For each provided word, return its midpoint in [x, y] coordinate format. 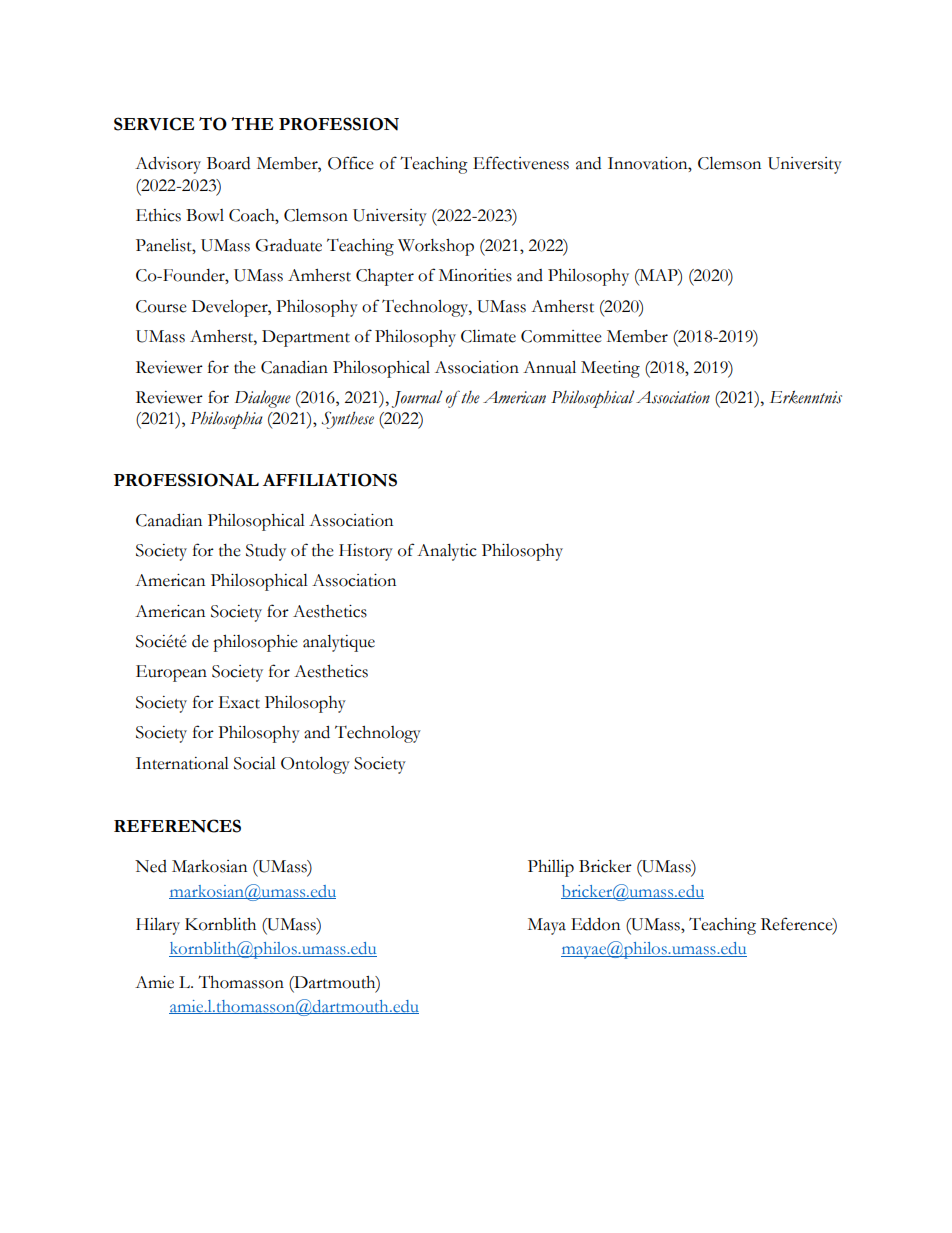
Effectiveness [521, 163]
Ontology [315, 765]
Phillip [551, 868]
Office [351, 163]
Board [228, 163]
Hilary [158, 926]
